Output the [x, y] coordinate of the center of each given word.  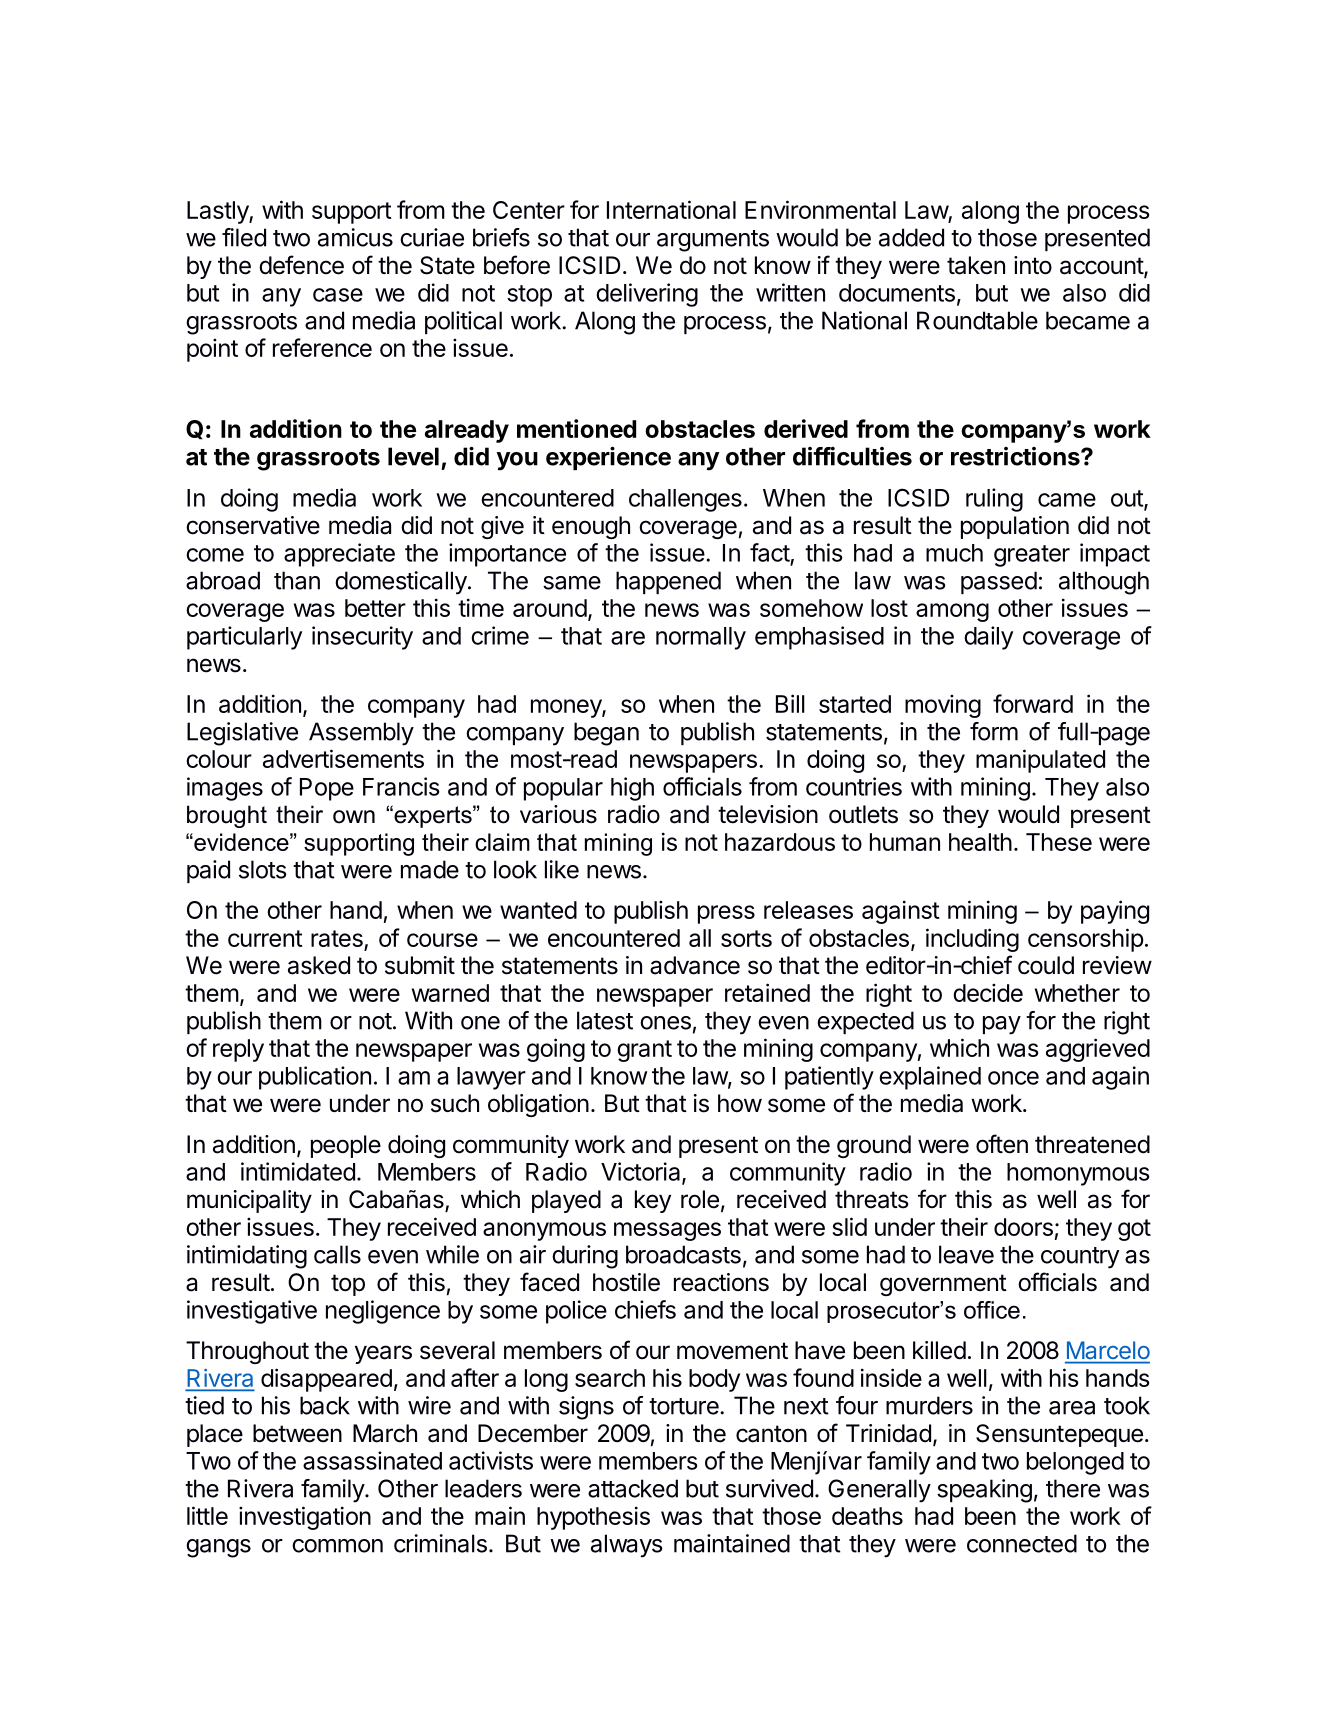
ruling [994, 500]
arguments [713, 241]
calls [337, 1254]
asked [319, 965]
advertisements [343, 758]
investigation [305, 1518]
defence [301, 265]
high [632, 789]
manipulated [1040, 761]
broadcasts [683, 1254]
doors [1023, 1227]
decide [988, 993]
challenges [685, 500]
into [1033, 265]
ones [665, 1023]
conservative [253, 525]
